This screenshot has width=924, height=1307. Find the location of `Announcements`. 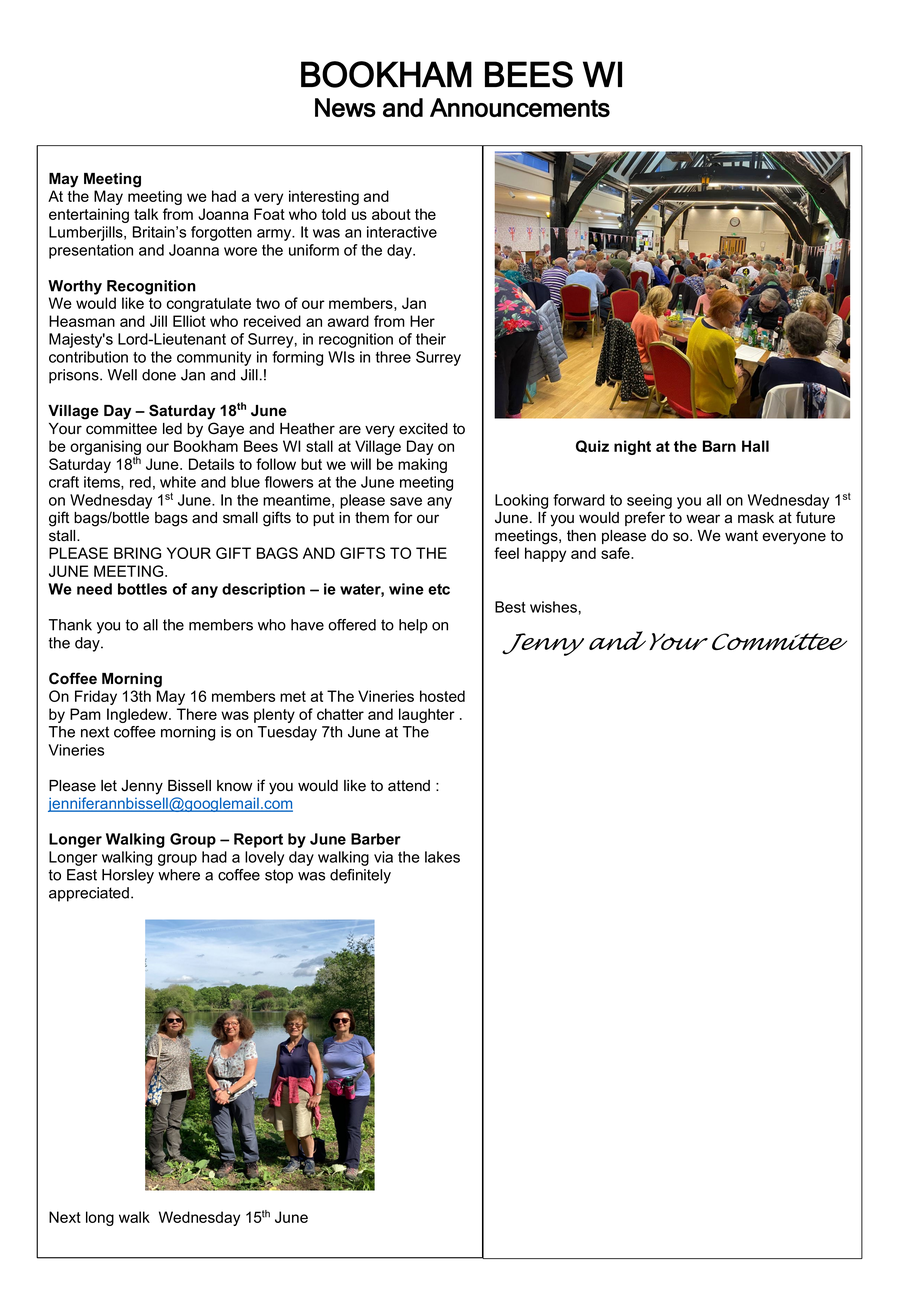

Announcements is located at coordinates (520, 107).
